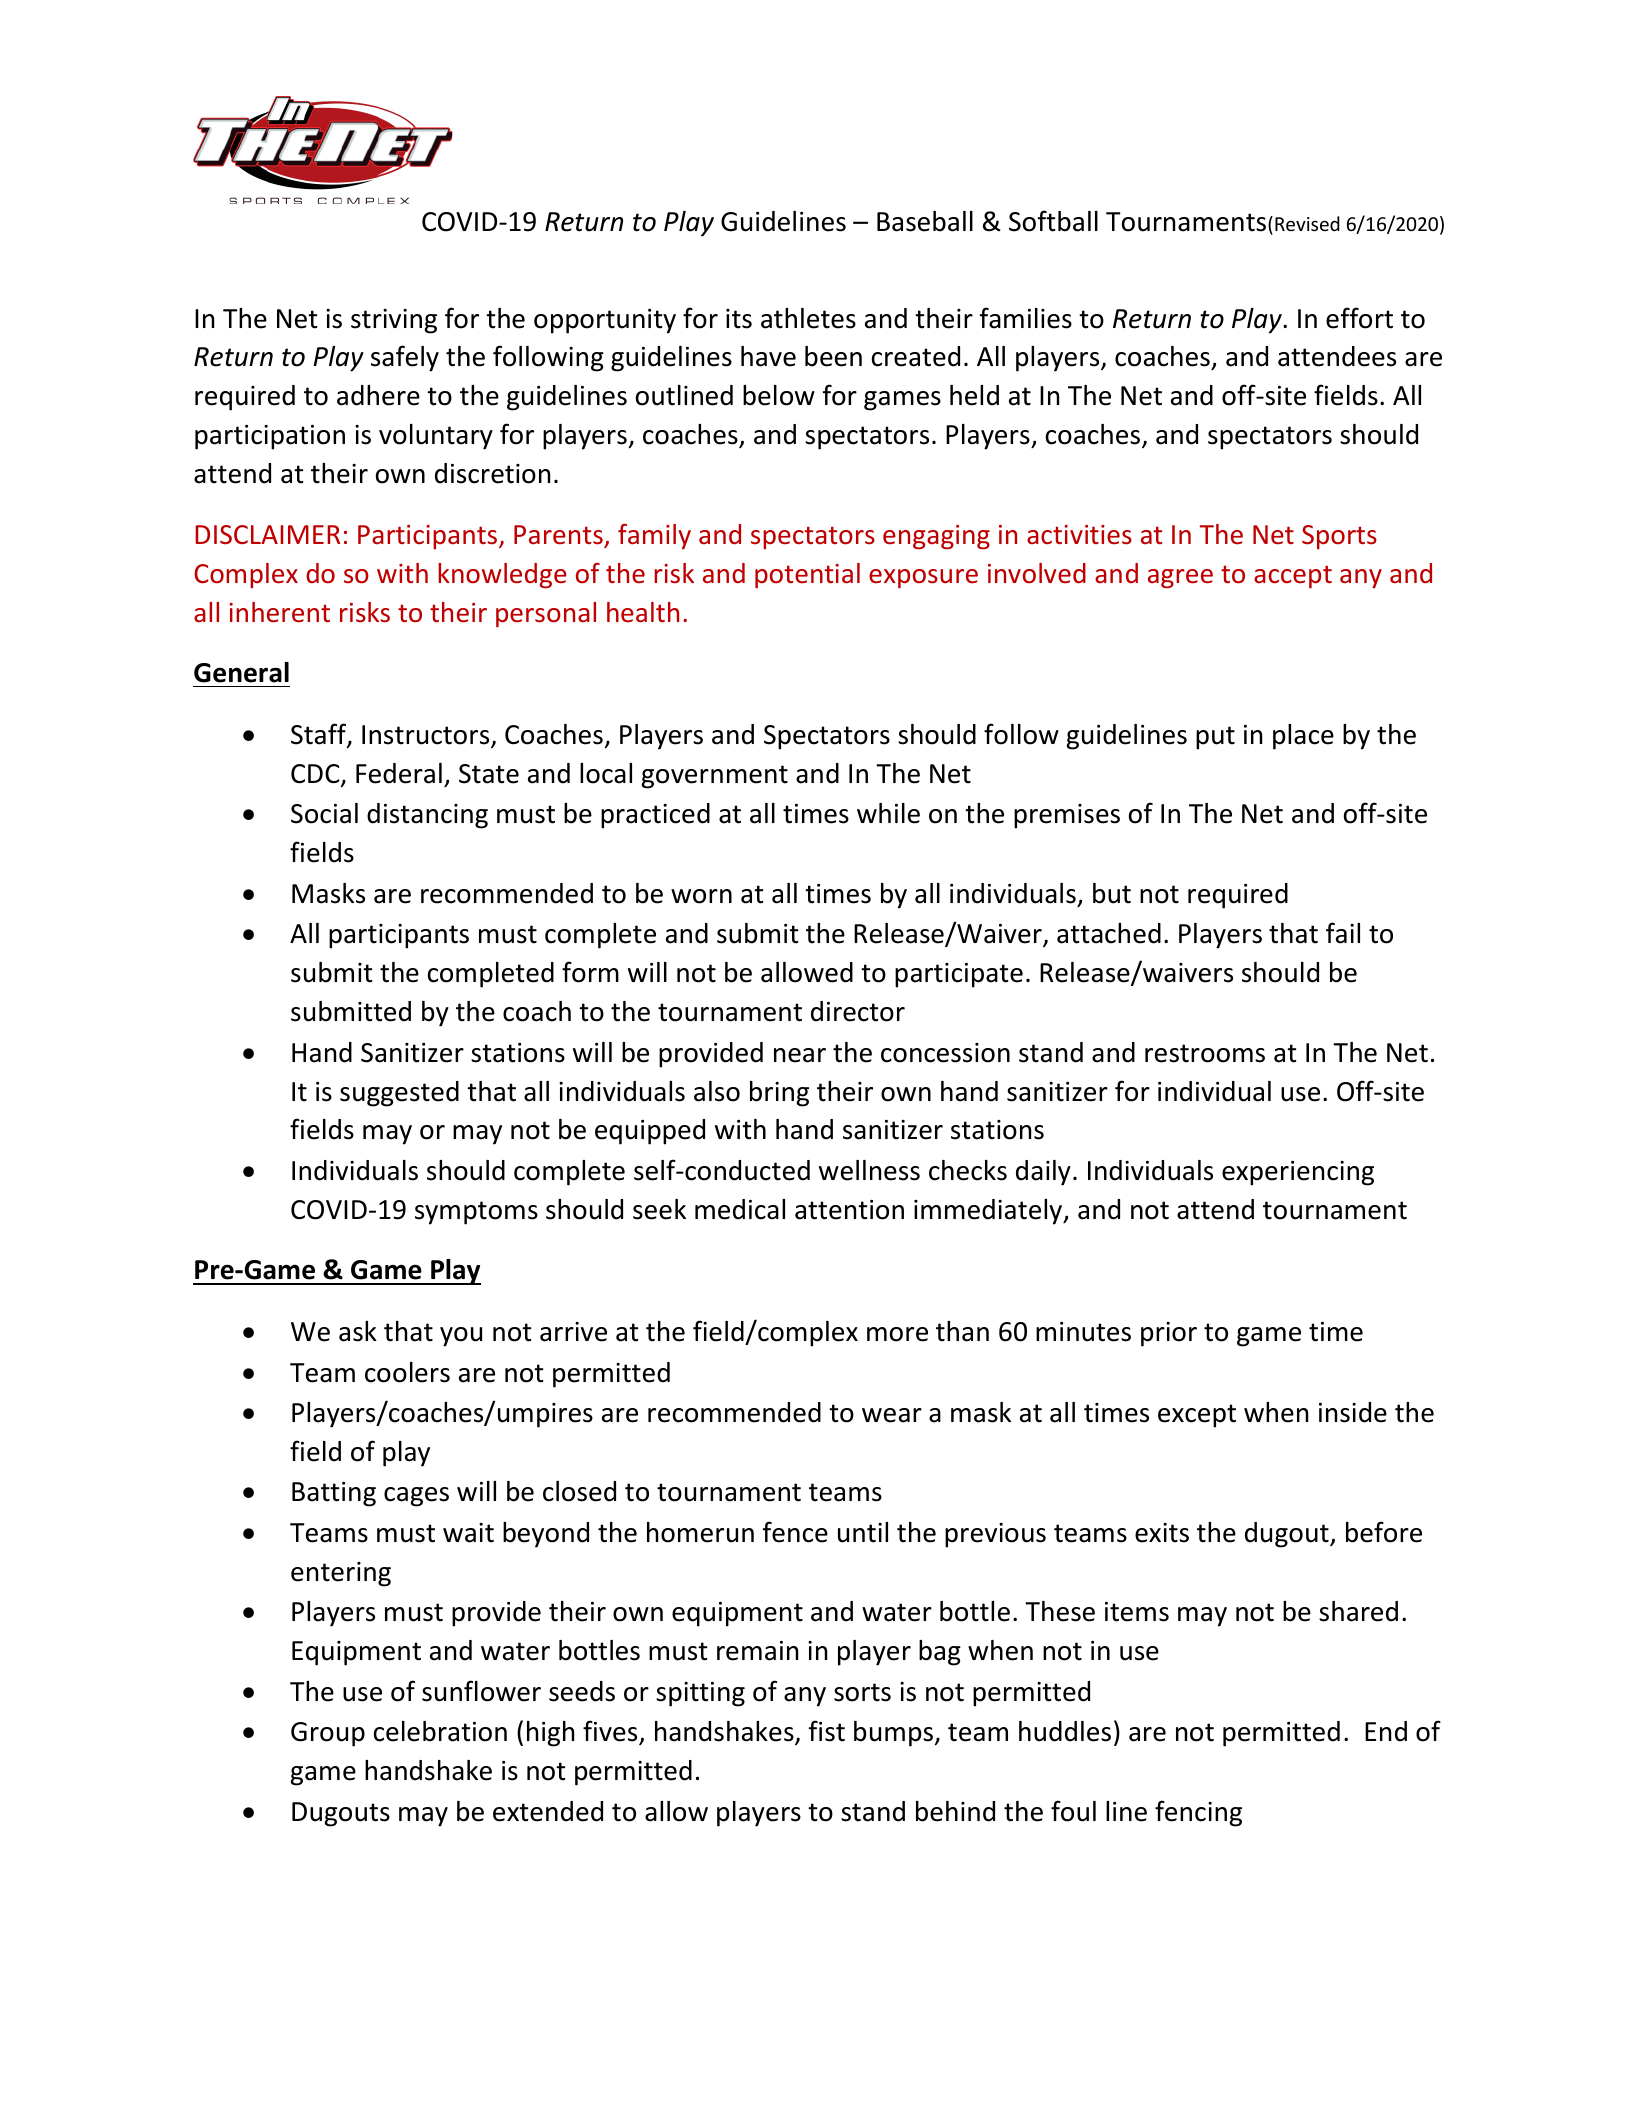  I want to click on effort, so click(1359, 318).
